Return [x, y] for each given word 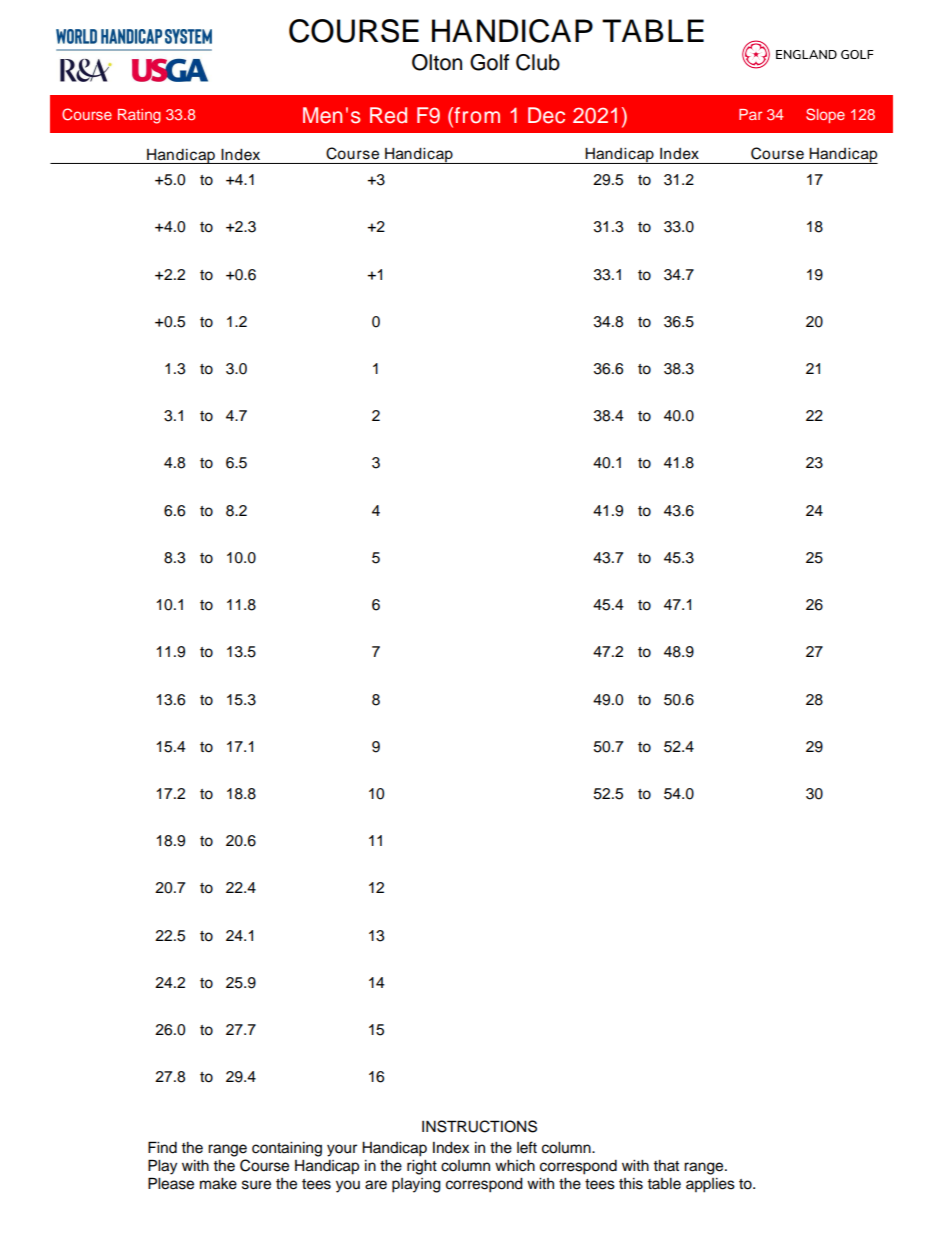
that [666, 1165]
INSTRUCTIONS [479, 1126]
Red [388, 115]
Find [162, 1147]
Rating [139, 116]
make [218, 1184]
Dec [546, 115]
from [476, 115]
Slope [825, 115]
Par [750, 114]
